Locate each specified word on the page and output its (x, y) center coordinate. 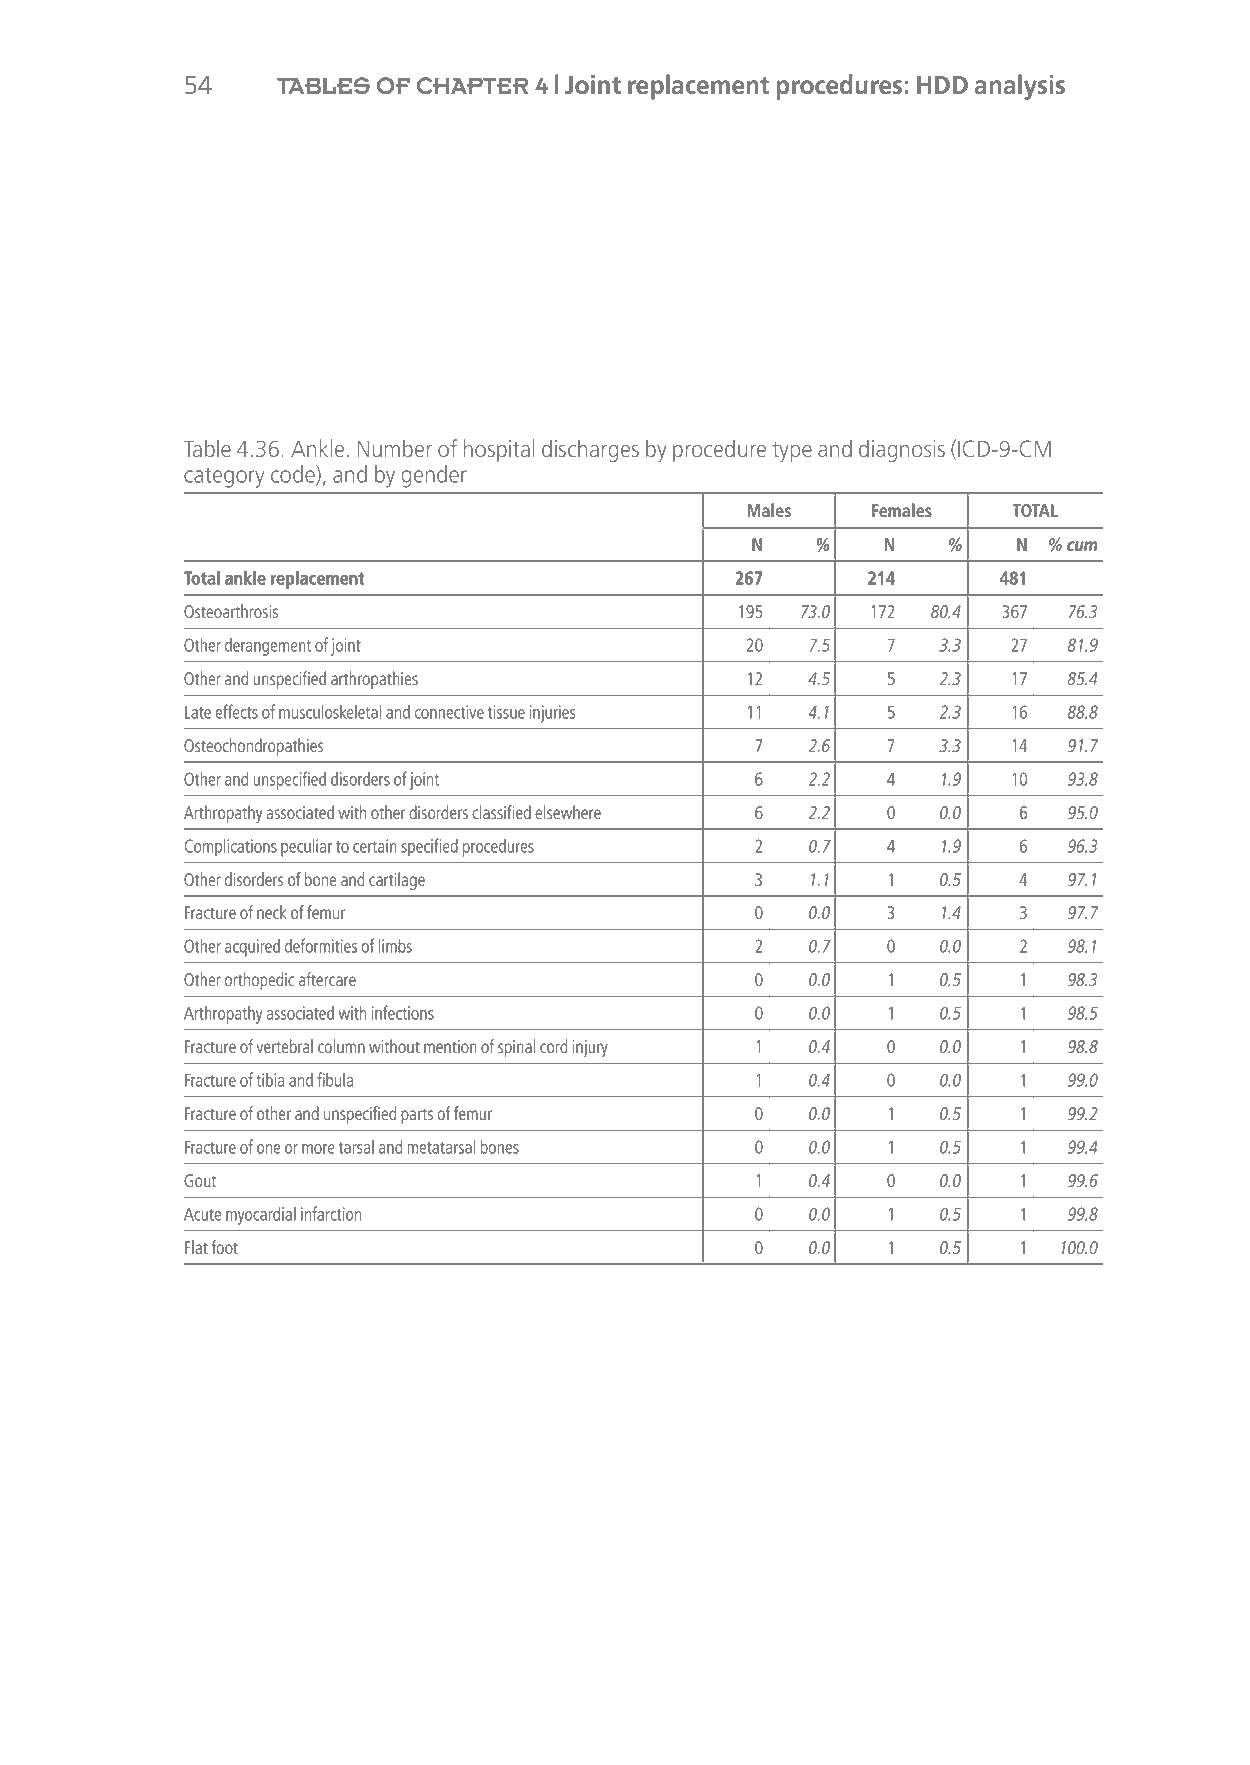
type (792, 452)
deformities (321, 945)
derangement (268, 647)
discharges (590, 450)
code (294, 475)
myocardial (261, 1216)
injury (590, 1048)
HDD (942, 85)
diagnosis (902, 450)
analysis (1020, 87)
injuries (552, 714)
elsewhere (568, 812)
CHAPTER (472, 86)
